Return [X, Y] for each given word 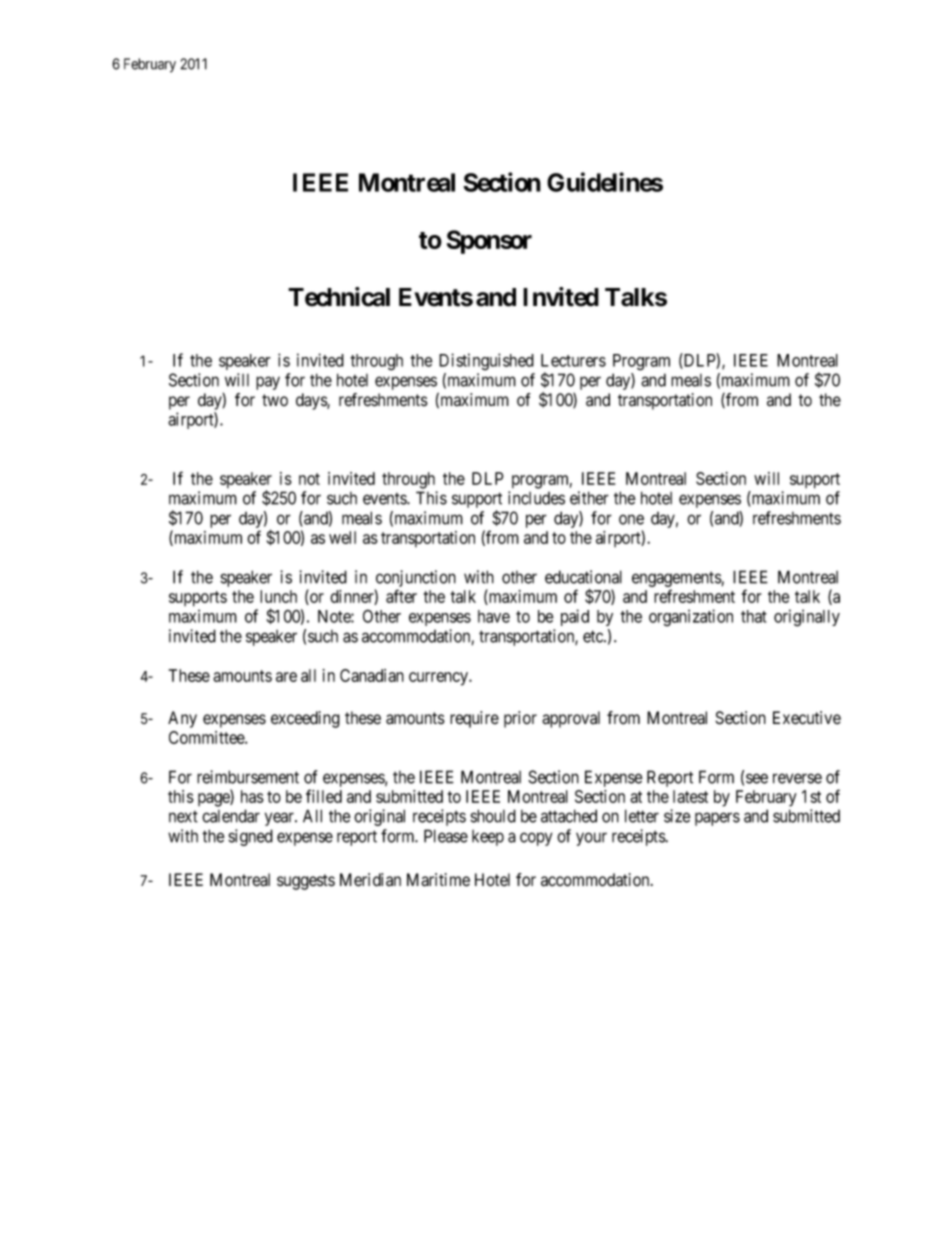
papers [717, 819]
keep [488, 838]
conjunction [415, 580]
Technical [339, 297]
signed [250, 837]
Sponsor [489, 242]
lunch [278, 596]
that [754, 616]
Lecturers [573, 360]
